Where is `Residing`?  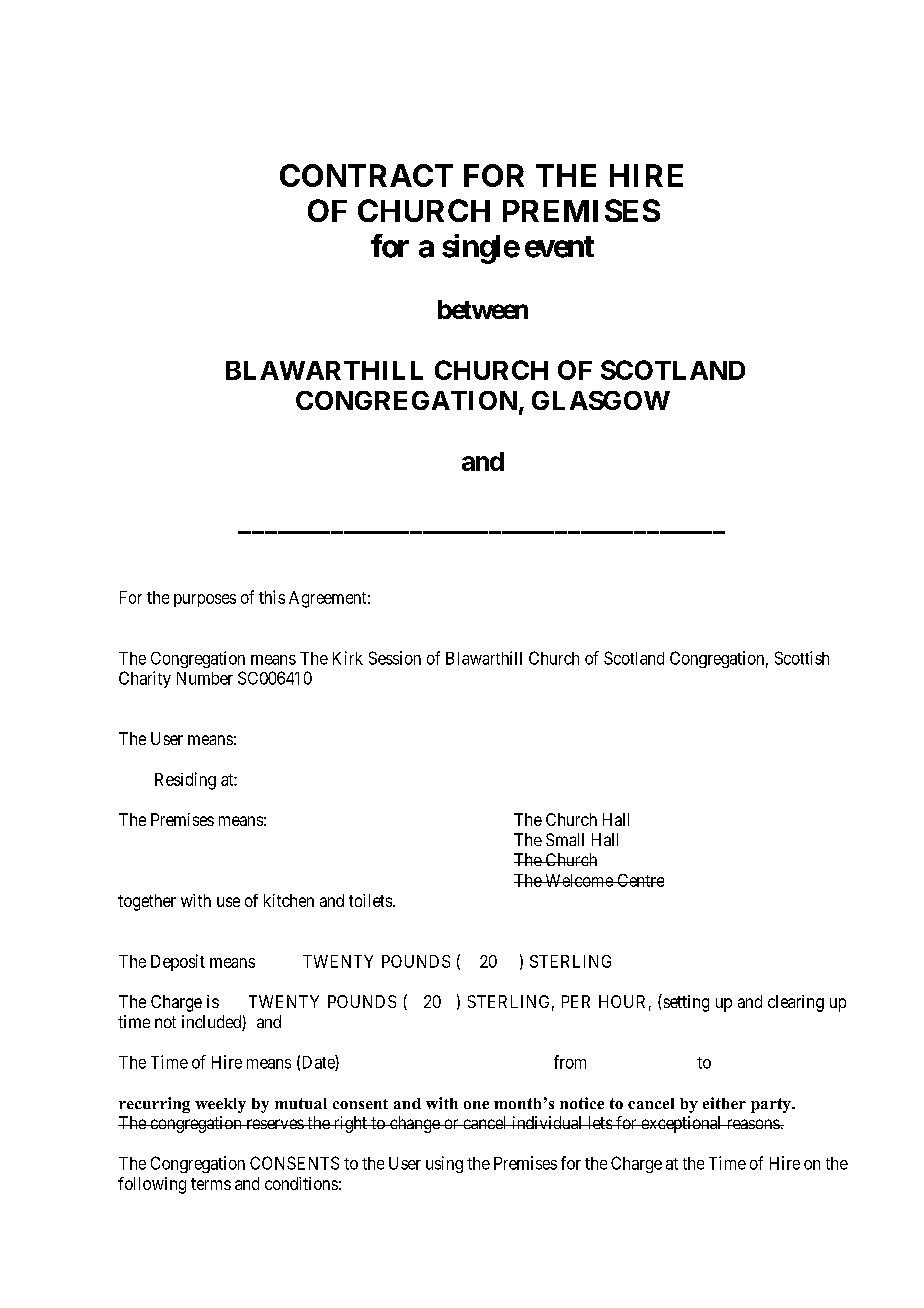 Residing is located at coordinates (185, 781).
